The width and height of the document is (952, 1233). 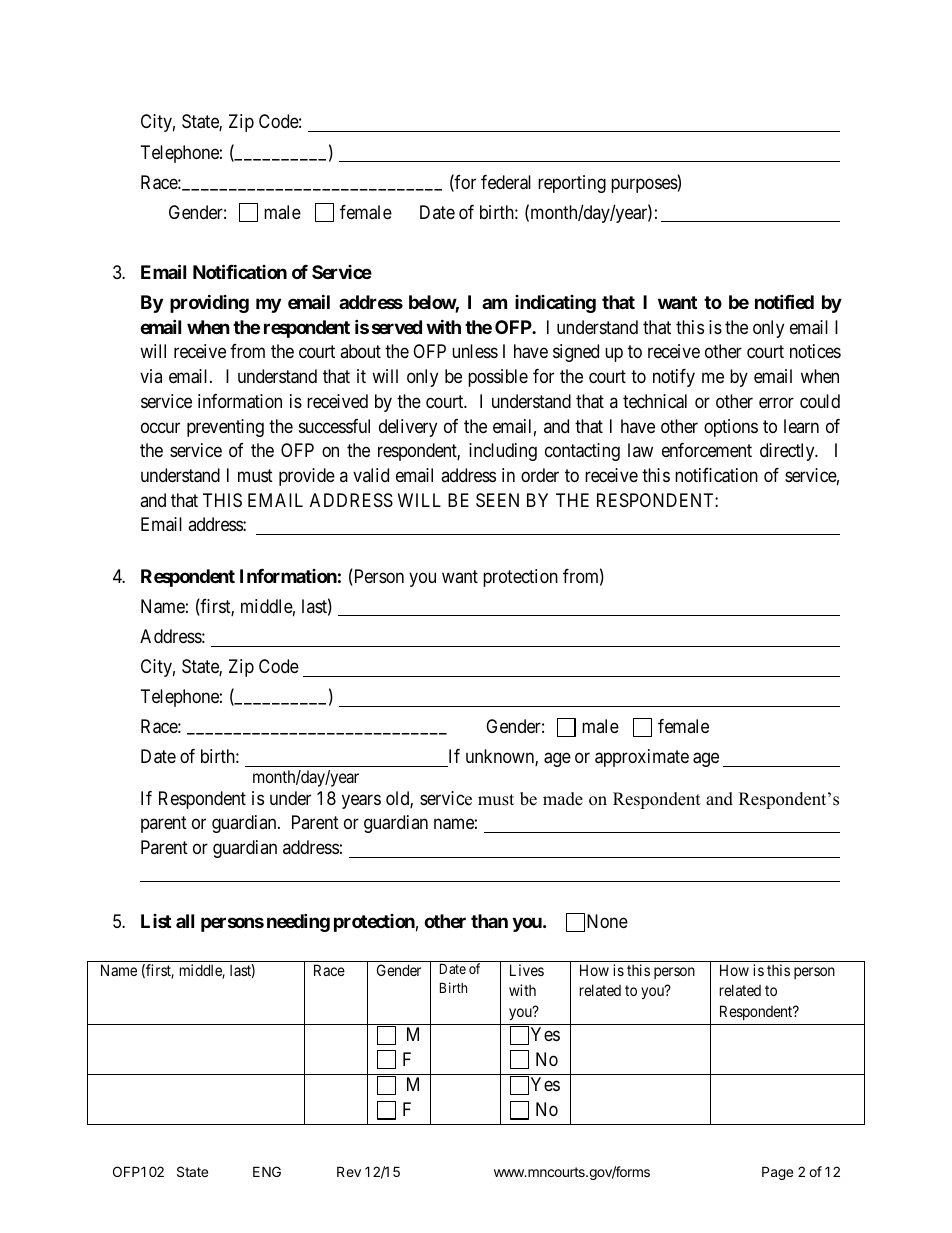 I want to click on federal, so click(x=506, y=182).
